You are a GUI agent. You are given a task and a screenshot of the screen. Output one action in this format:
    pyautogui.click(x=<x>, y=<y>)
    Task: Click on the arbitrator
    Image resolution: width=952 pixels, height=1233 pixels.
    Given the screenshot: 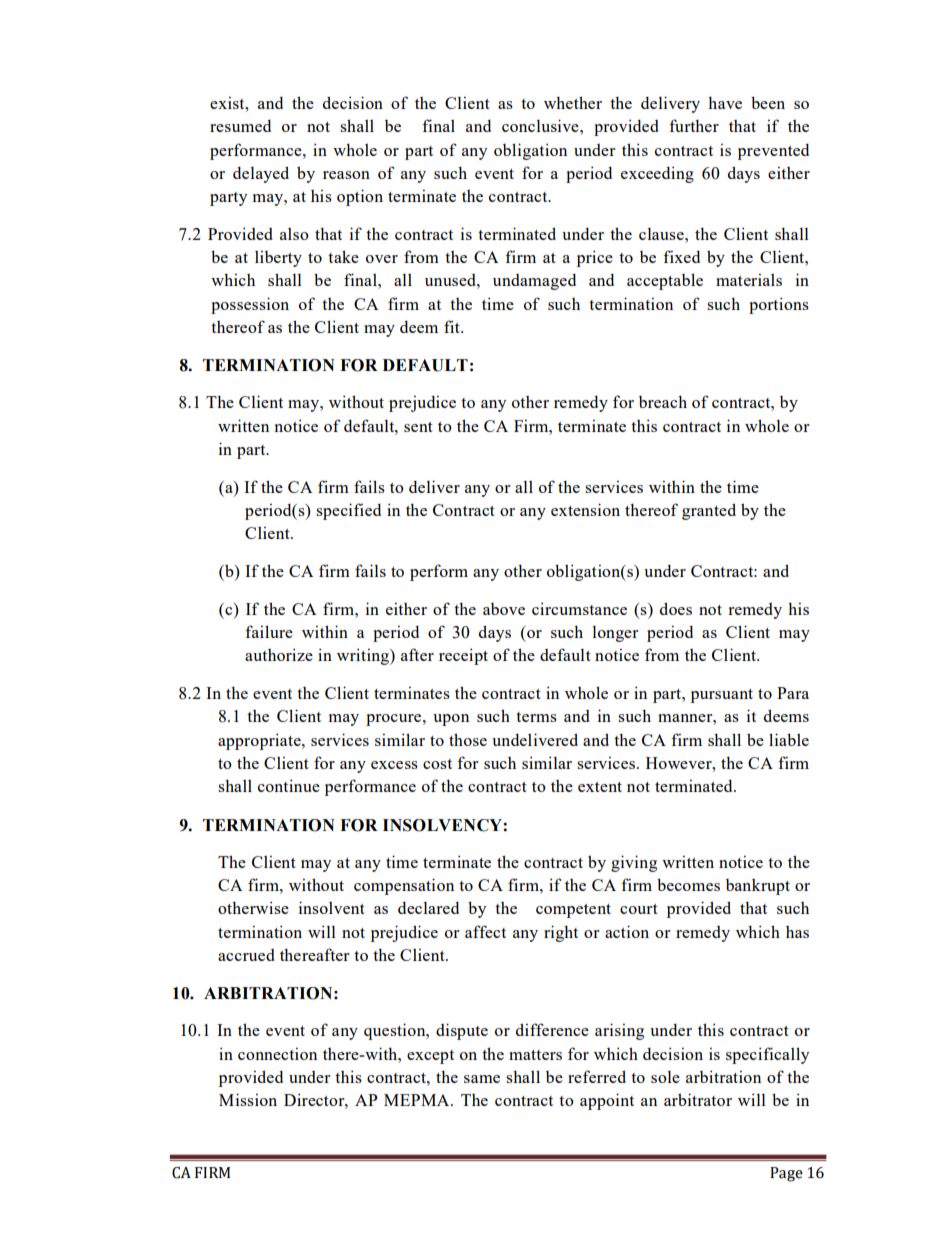 What is the action you would take?
    pyautogui.click(x=698, y=1099)
